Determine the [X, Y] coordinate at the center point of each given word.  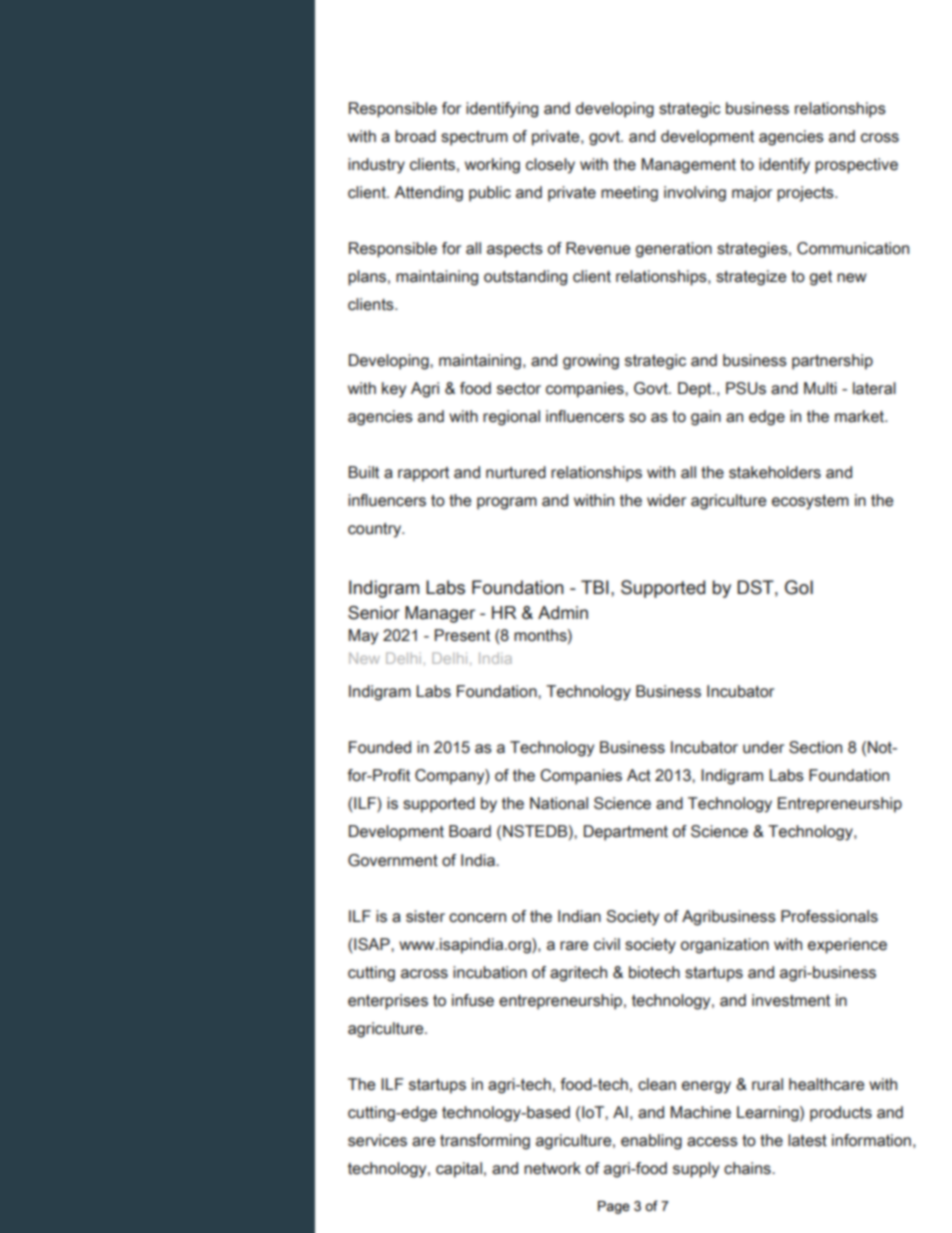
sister [425, 916]
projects [806, 194]
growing [591, 362]
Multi [820, 388]
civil [607, 944]
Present [462, 635]
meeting [629, 194]
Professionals [829, 916]
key [394, 390]
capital [459, 1170]
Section [815, 747]
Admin [563, 613]
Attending [428, 194]
